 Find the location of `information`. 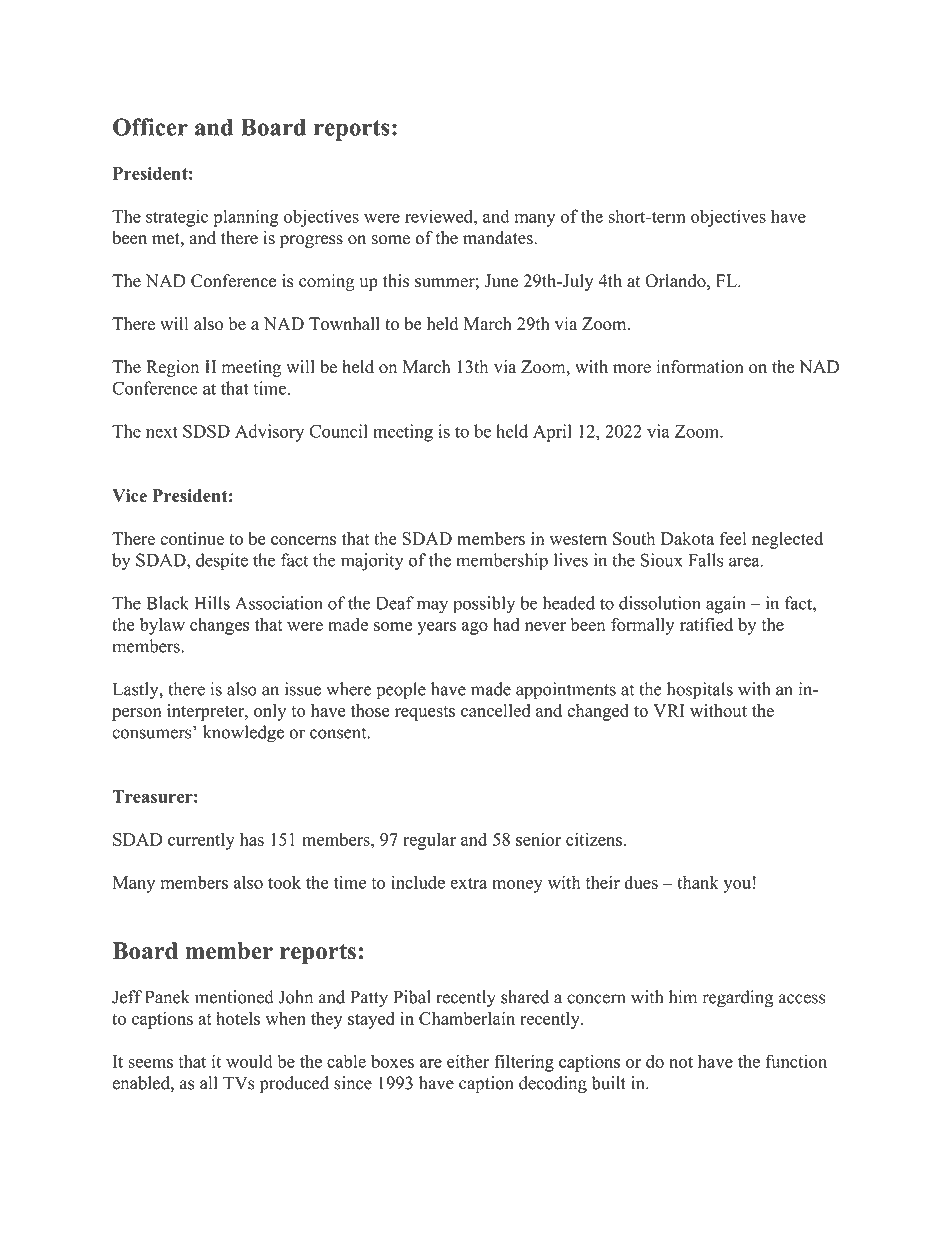

information is located at coordinates (700, 367).
